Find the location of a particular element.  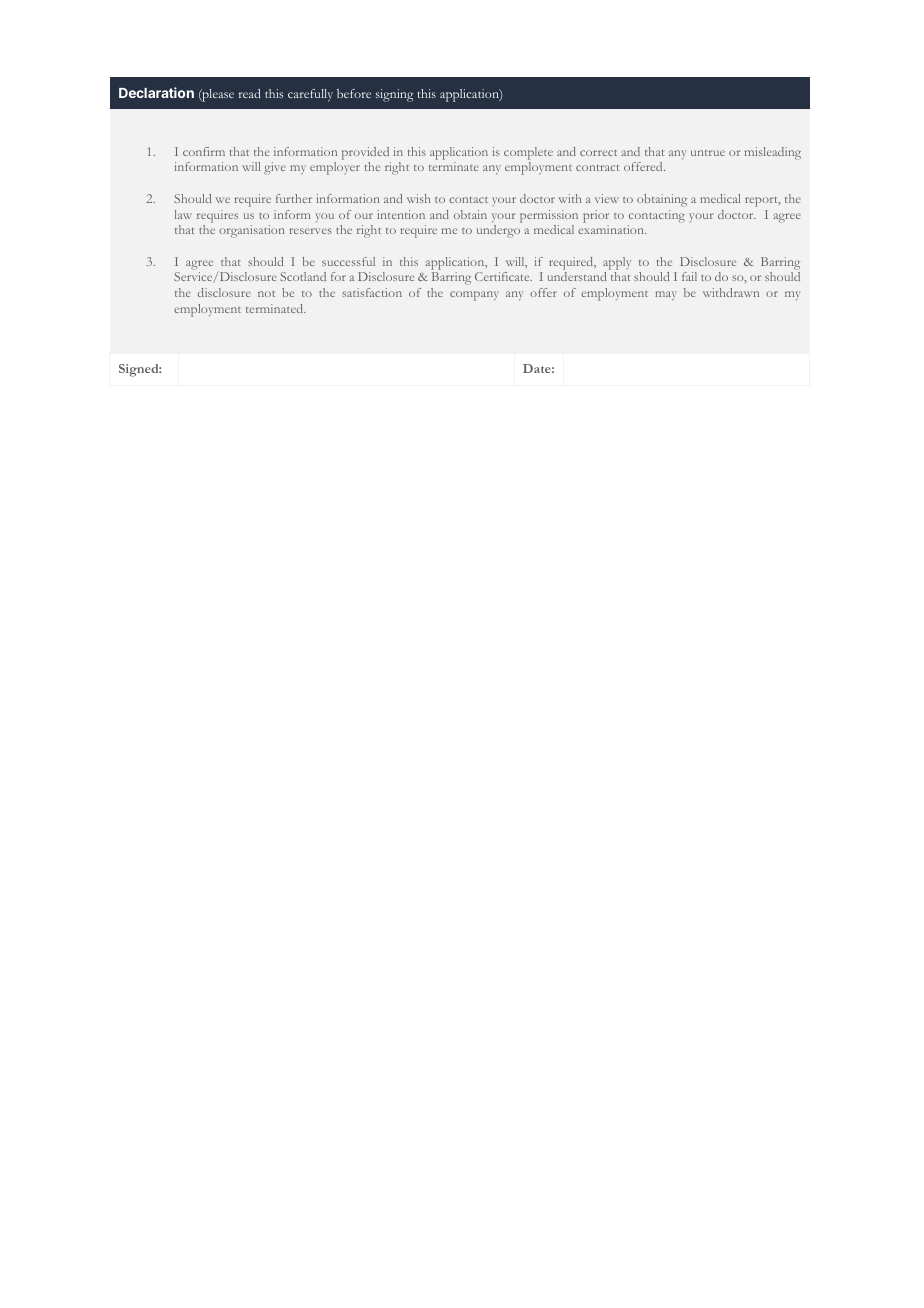

may is located at coordinates (666, 296).
